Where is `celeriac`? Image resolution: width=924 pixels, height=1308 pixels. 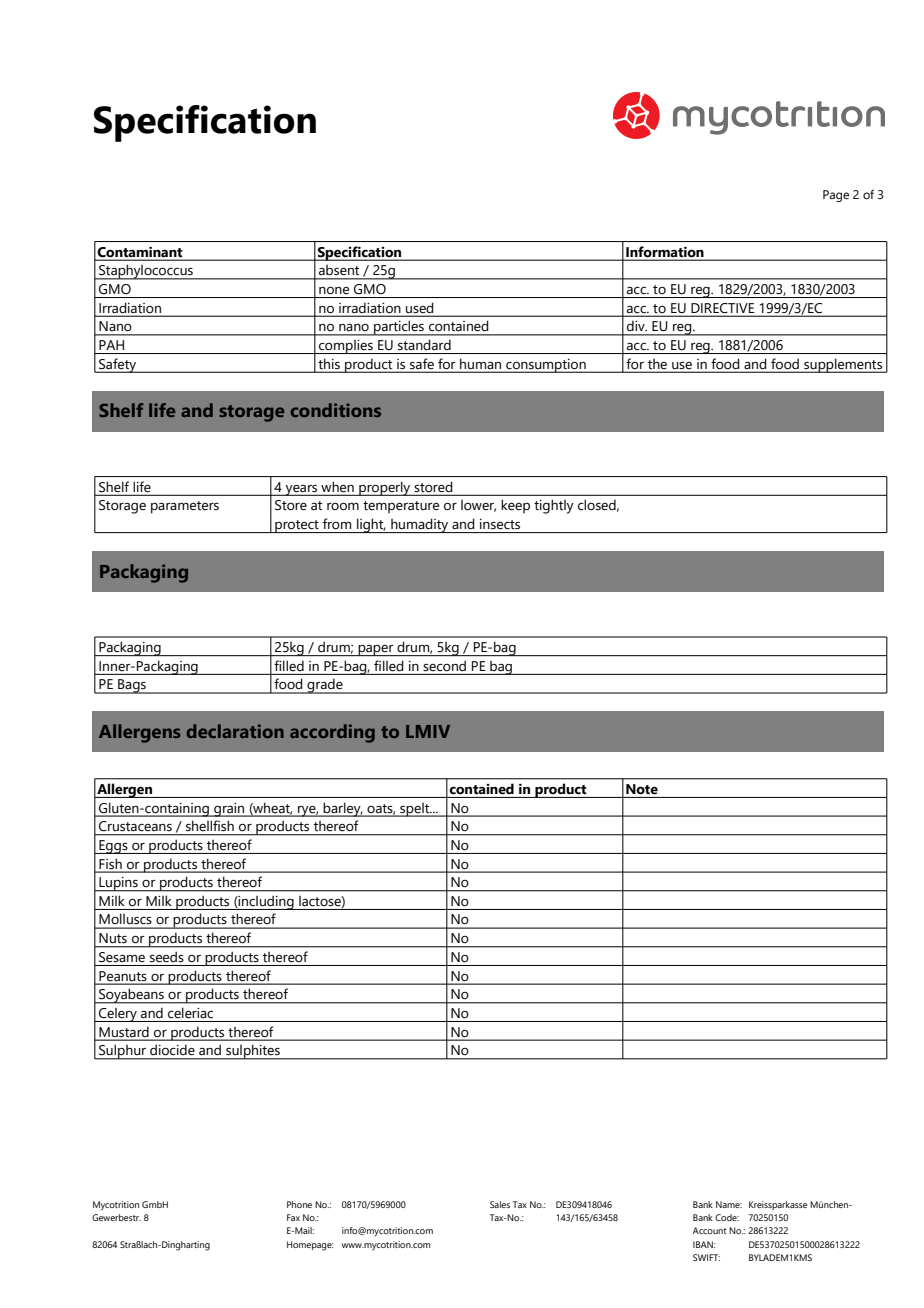 celeriac is located at coordinates (190, 1013).
